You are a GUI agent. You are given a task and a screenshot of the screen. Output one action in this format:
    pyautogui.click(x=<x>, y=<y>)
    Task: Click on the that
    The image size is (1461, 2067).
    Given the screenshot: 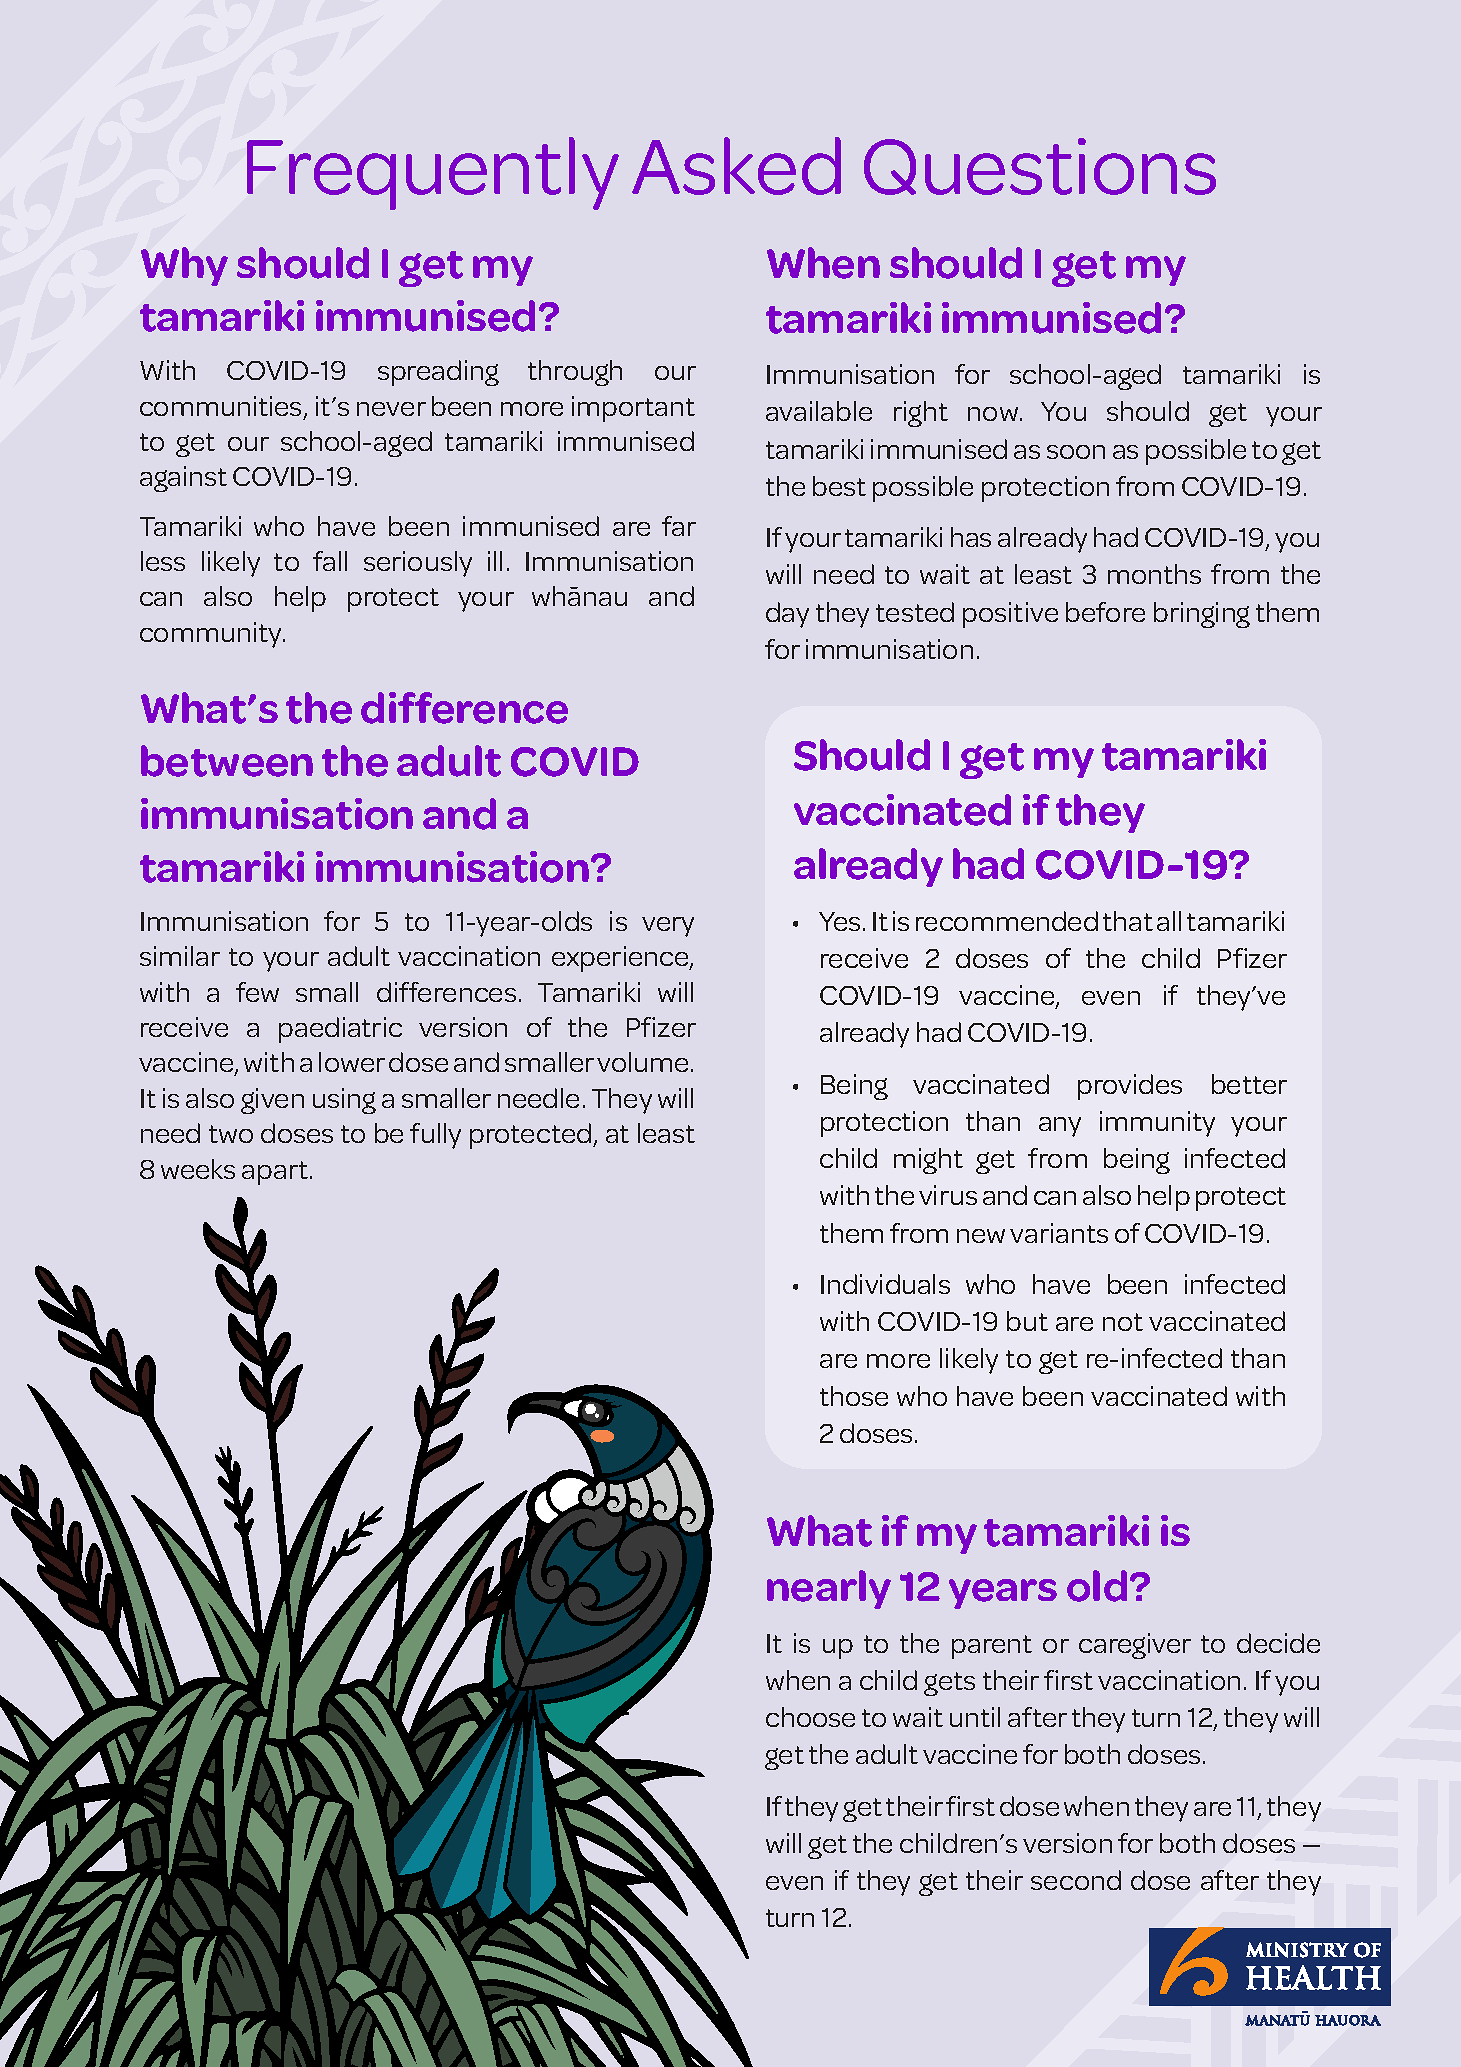 What is the action you would take?
    pyautogui.click(x=1128, y=921)
